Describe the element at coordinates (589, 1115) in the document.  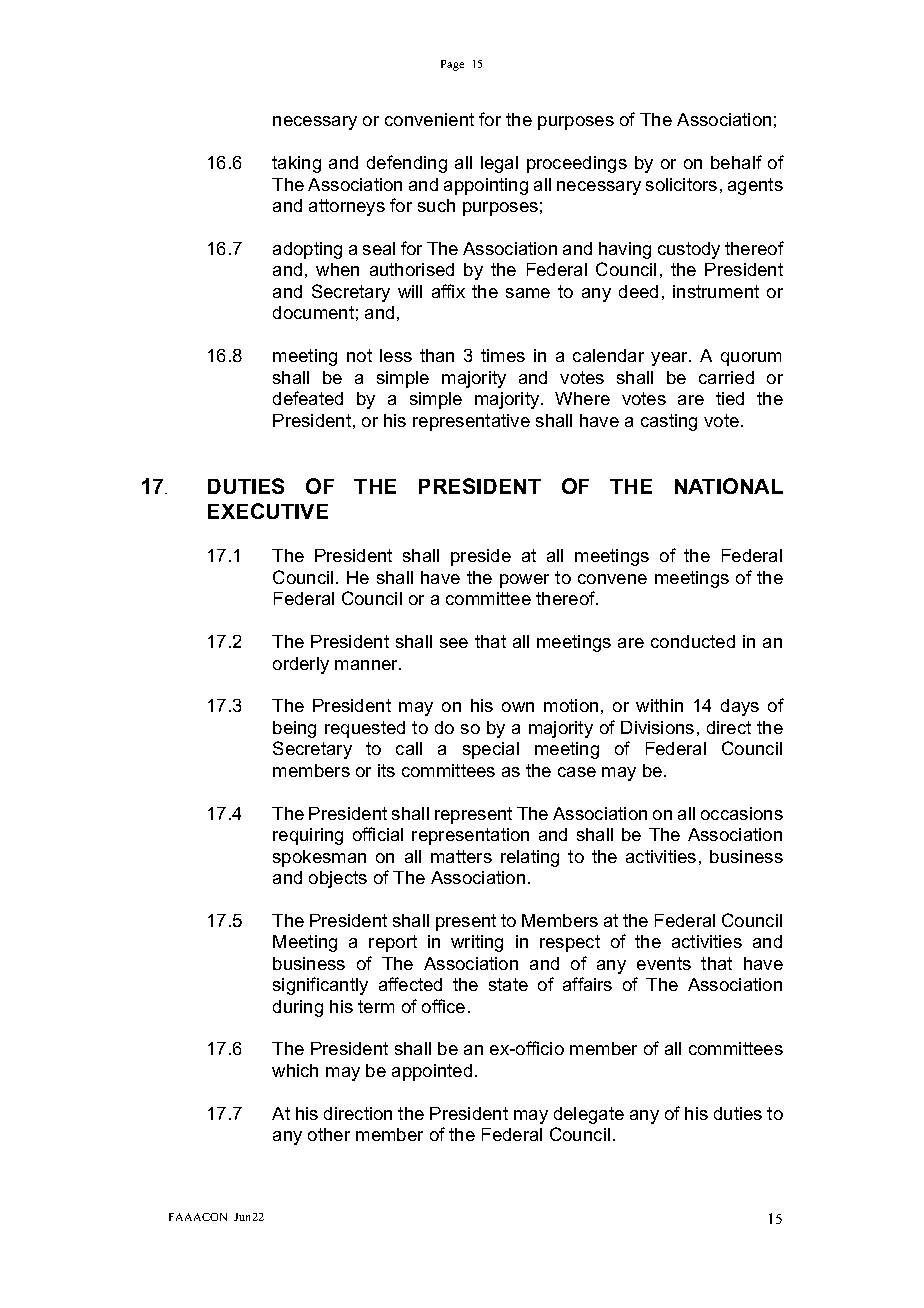
I see `delegate` at that location.
